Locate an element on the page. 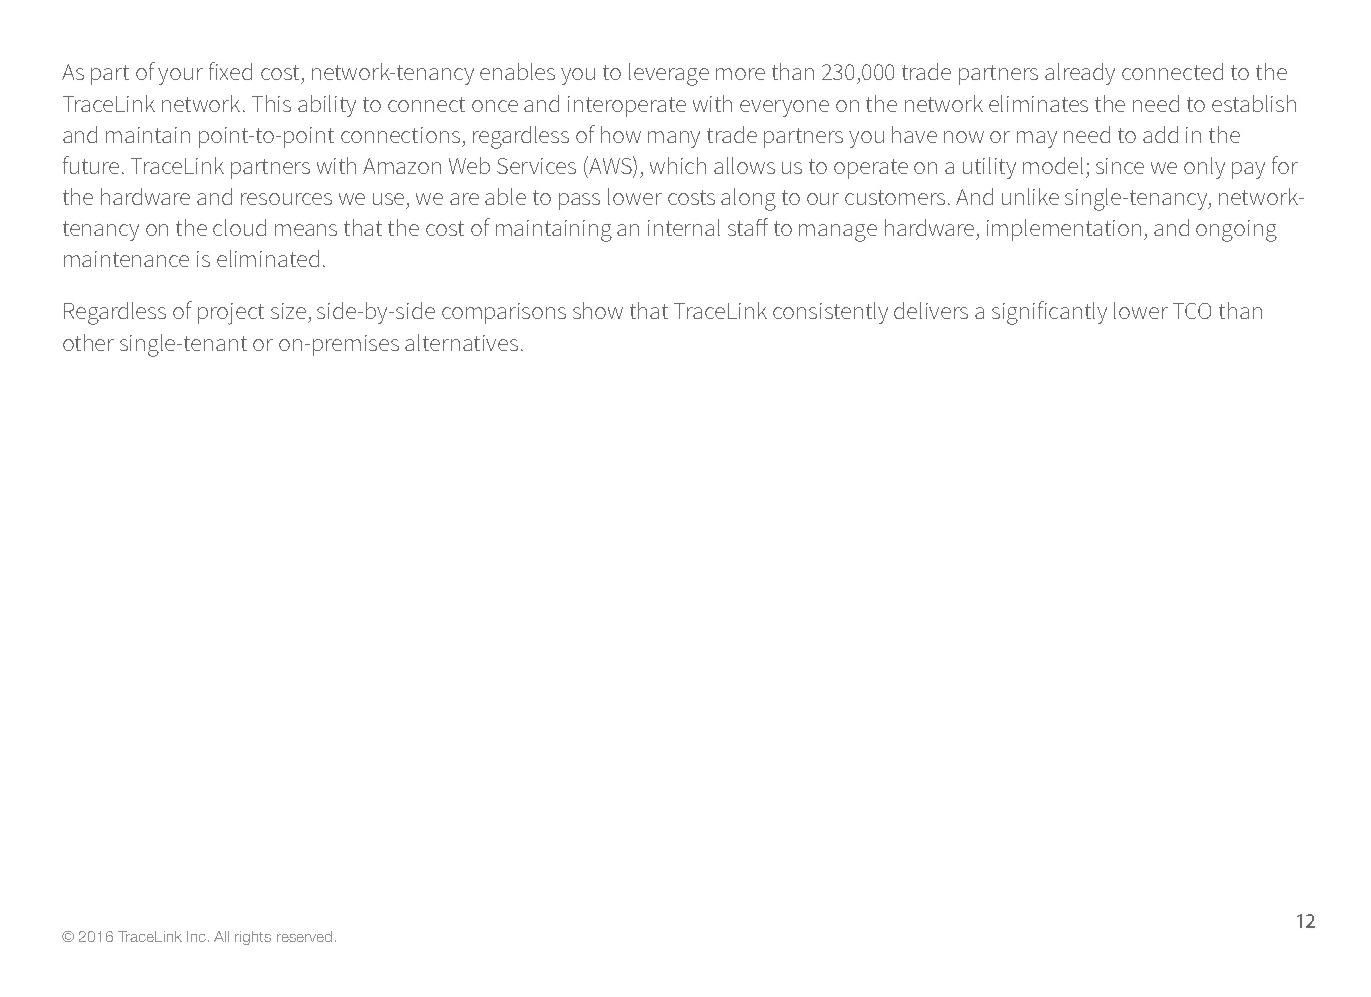 The height and width of the image is (997, 1371). significantly is located at coordinates (1049, 313).
